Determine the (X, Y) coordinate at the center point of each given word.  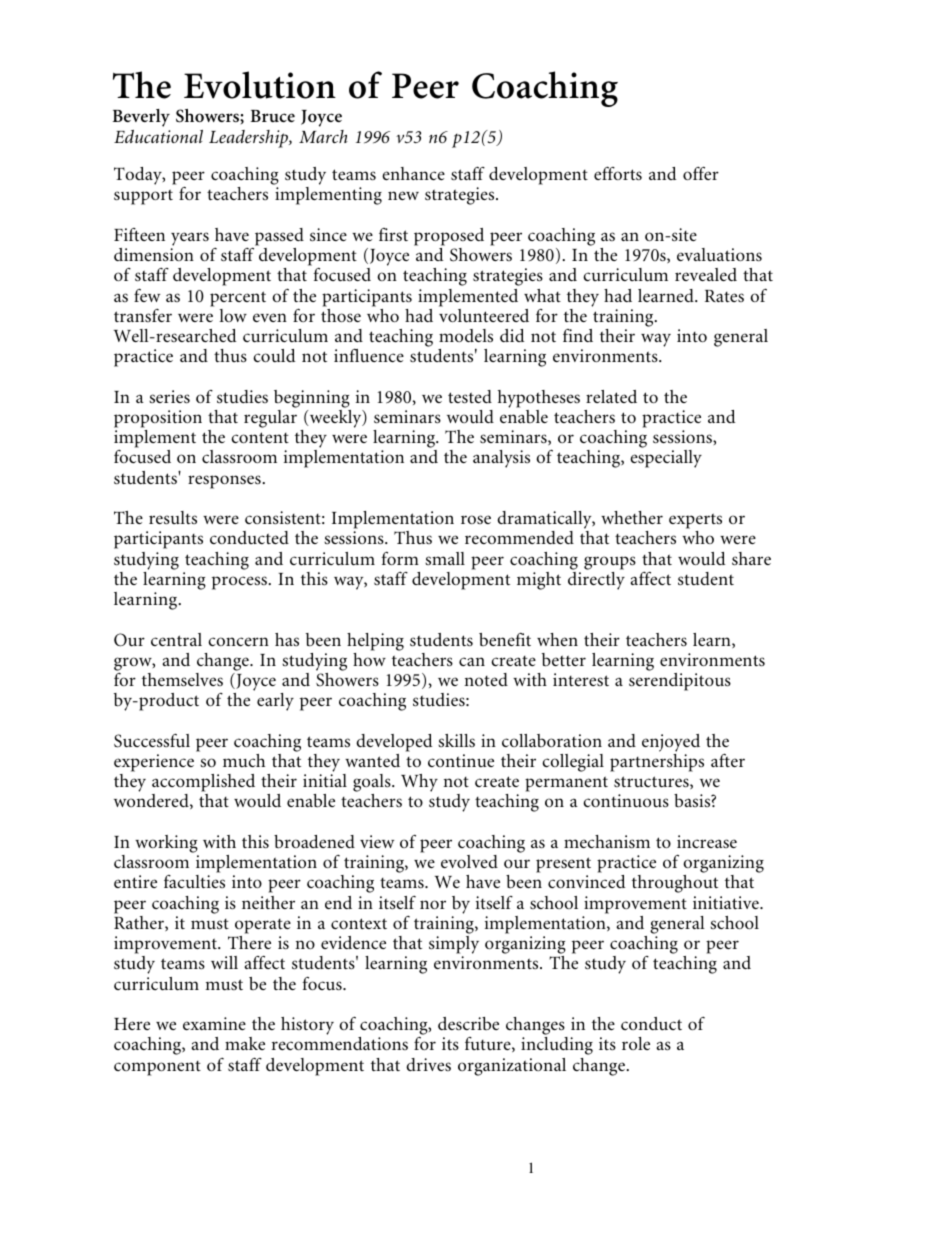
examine (214, 1023)
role (636, 1043)
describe (468, 1024)
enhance (413, 173)
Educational (158, 136)
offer (701, 173)
